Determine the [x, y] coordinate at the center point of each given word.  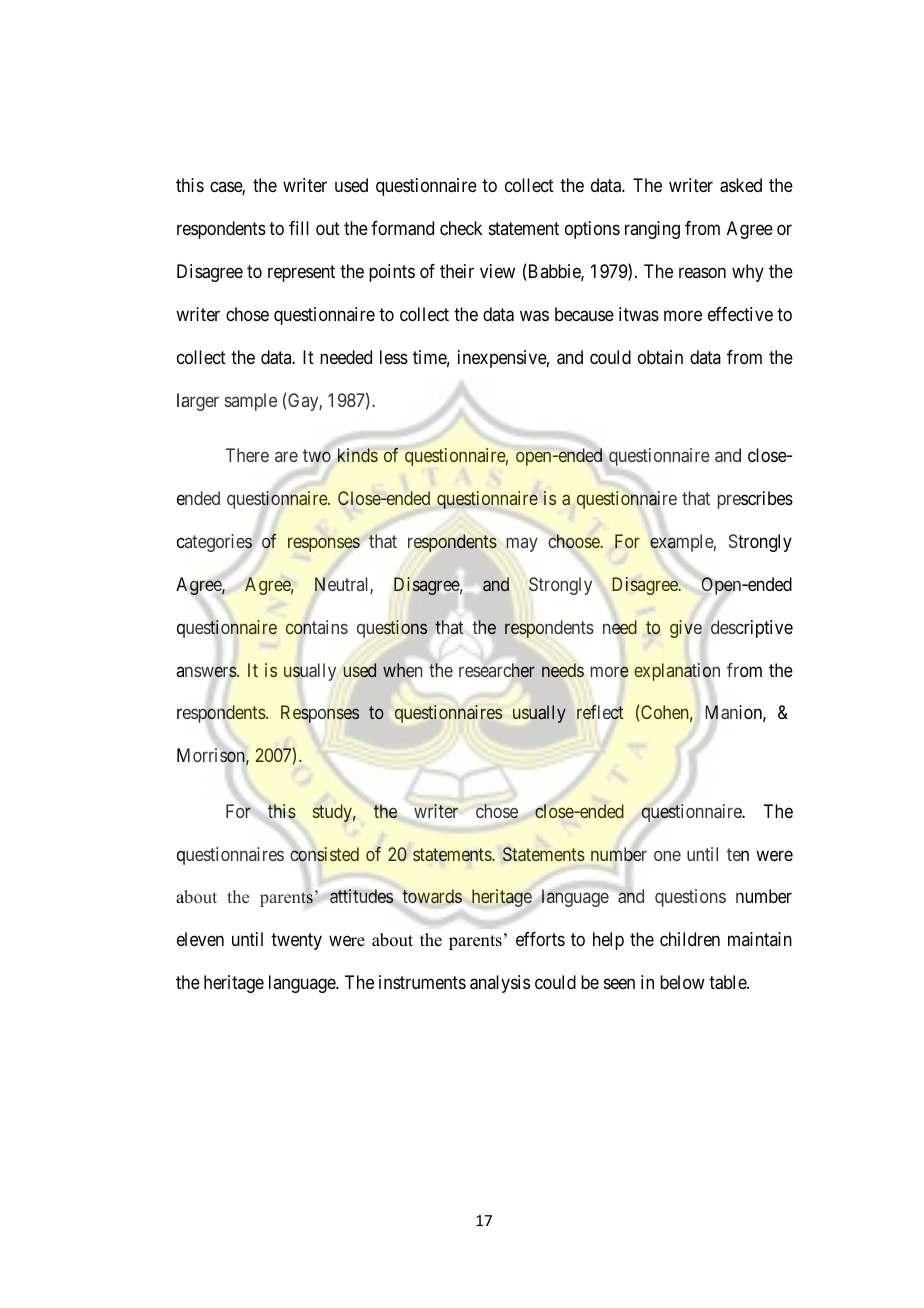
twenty [296, 942]
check [461, 228]
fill [299, 228]
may [522, 545]
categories [214, 543]
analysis [500, 984]
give [686, 629]
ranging [652, 230]
